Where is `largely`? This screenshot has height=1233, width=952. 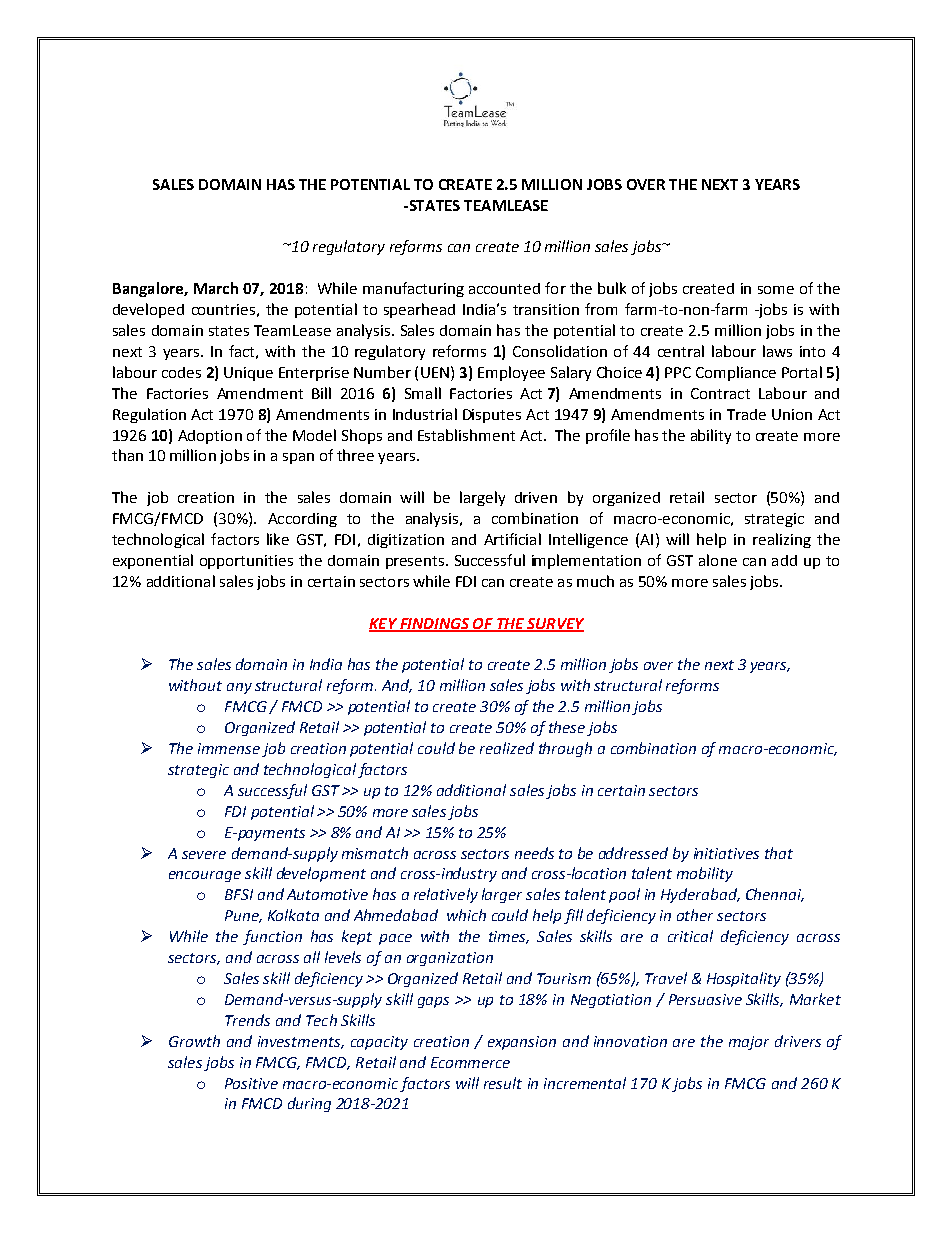
largely is located at coordinates (482, 498).
